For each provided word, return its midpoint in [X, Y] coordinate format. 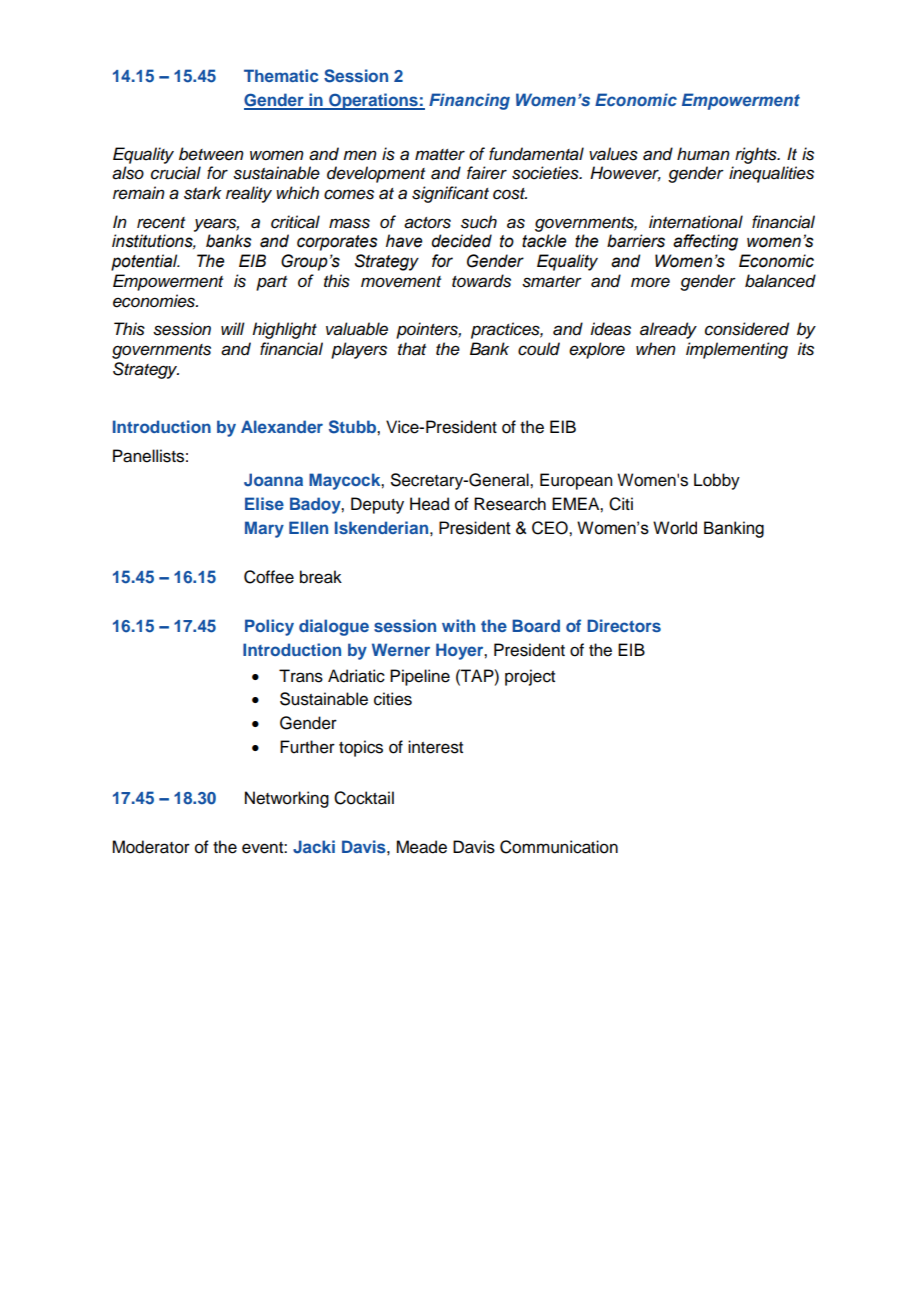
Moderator [151, 847]
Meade [421, 847]
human [703, 154]
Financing [469, 101]
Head [429, 504]
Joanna [273, 480]
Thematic [281, 75]
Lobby [717, 481]
